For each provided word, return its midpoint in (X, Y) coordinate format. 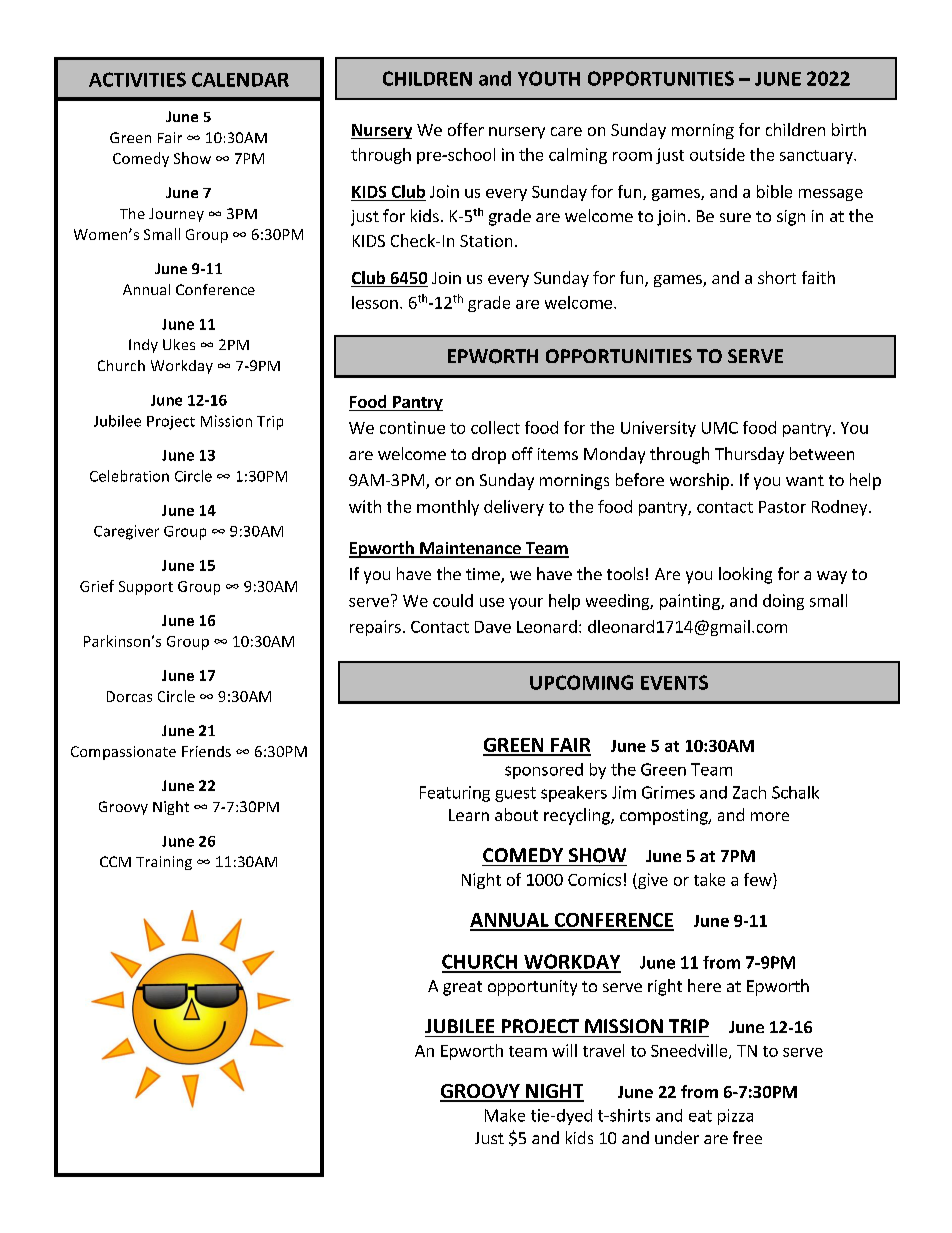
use (492, 602)
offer (466, 129)
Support (146, 588)
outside (717, 154)
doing (783, 602)
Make (505, 1115)
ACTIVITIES (137, 79)
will (564, 1050)
